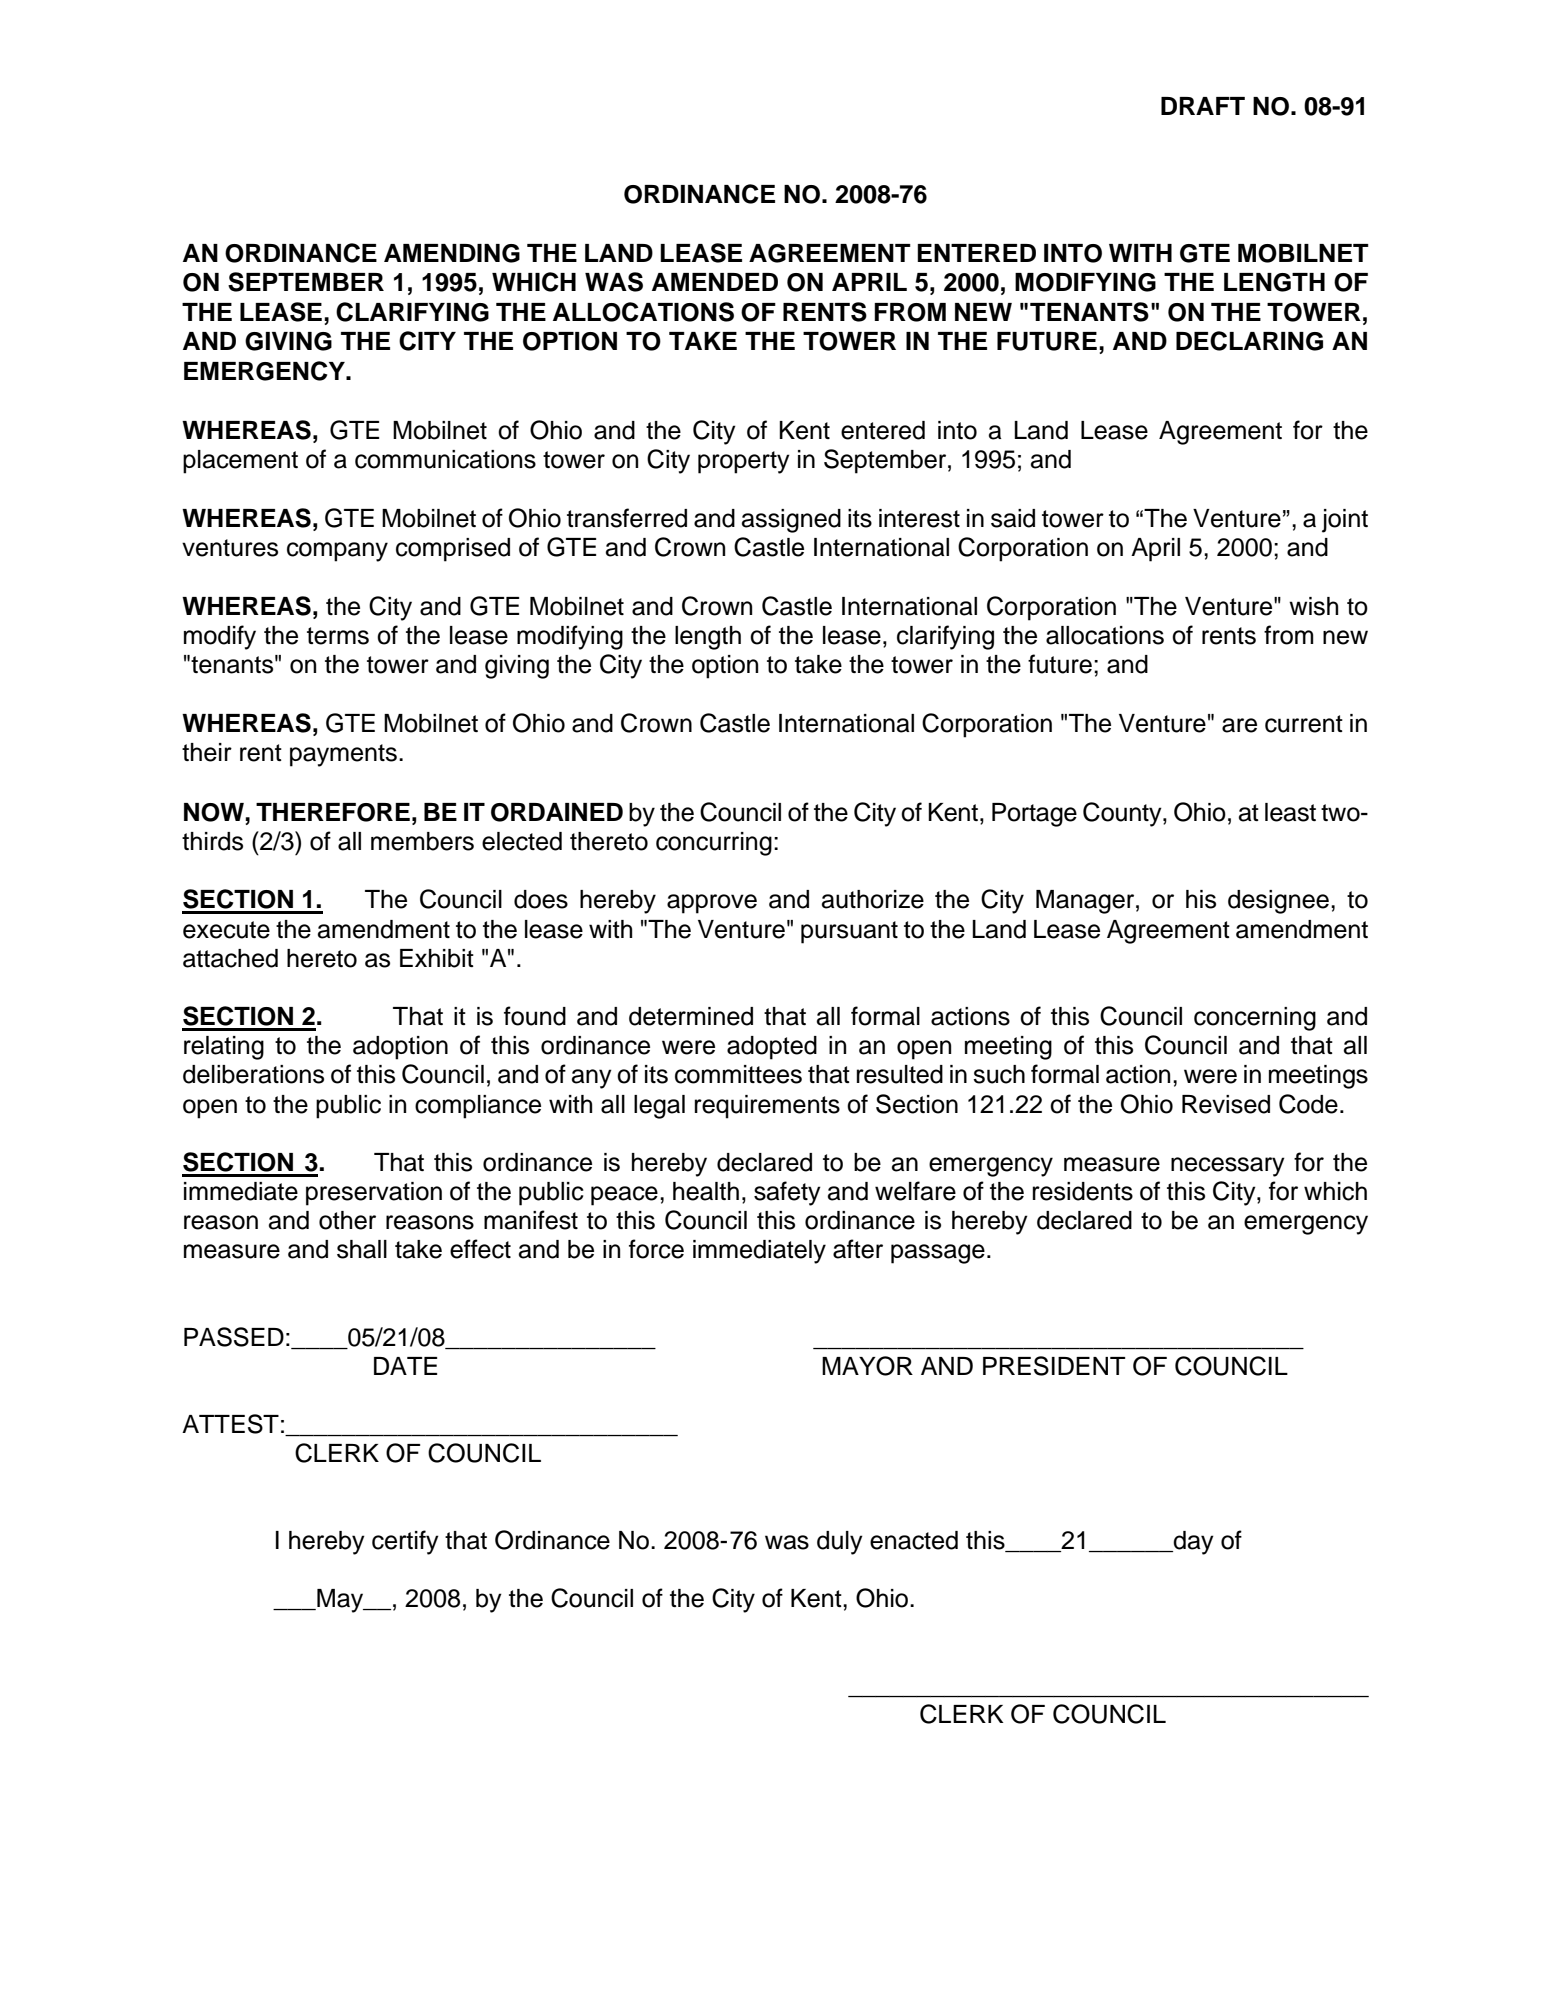 The height and width of the document is (2007, 1551). What do you see at coordinates (333, 812) in the document?
I see `THEREFORE` at bounding box center [333, 812].
